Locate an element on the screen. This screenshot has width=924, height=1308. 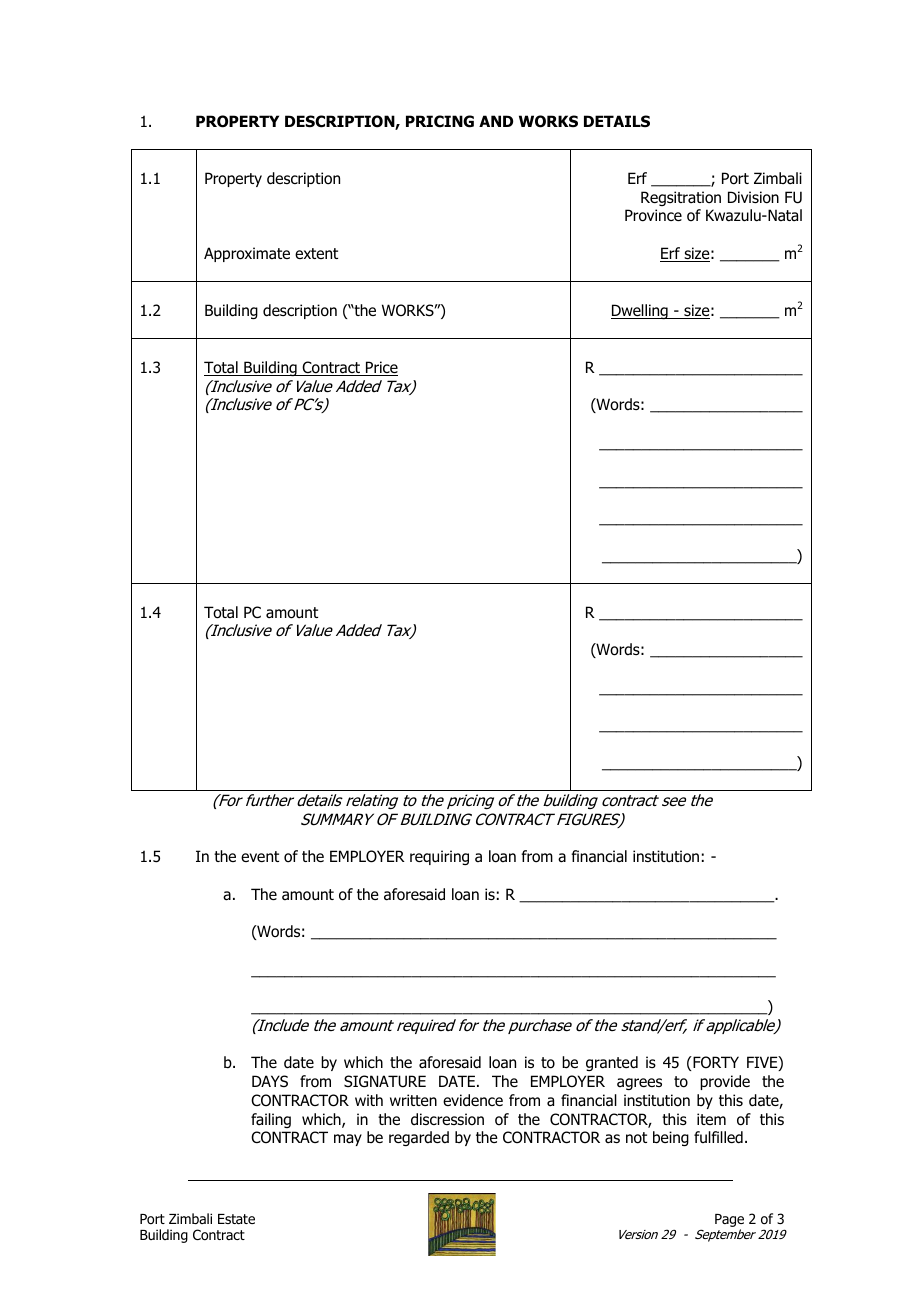
FORTY is located at coordinates (715, 1062).
